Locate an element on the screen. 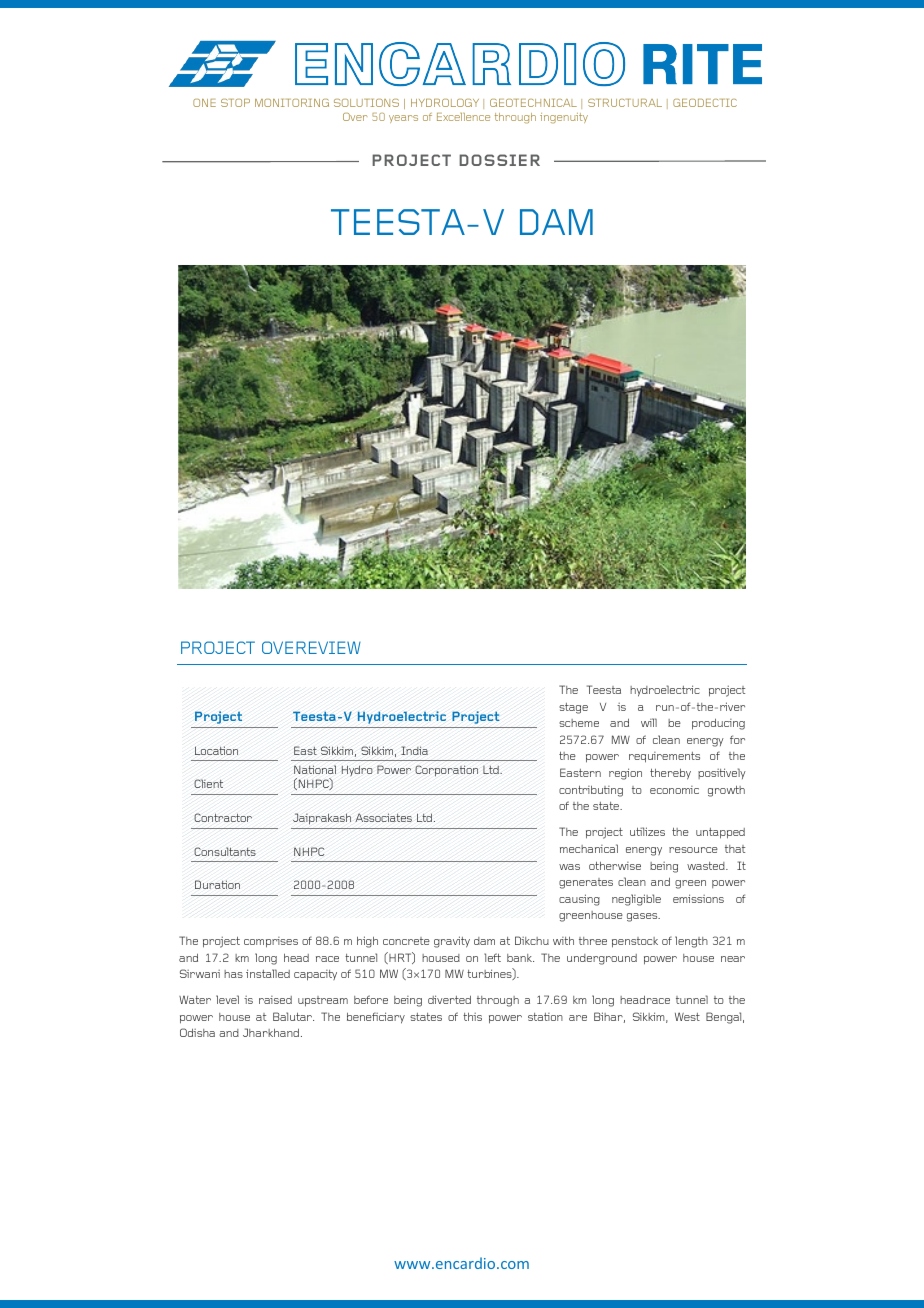  will is located at coordinates (649, 722).
